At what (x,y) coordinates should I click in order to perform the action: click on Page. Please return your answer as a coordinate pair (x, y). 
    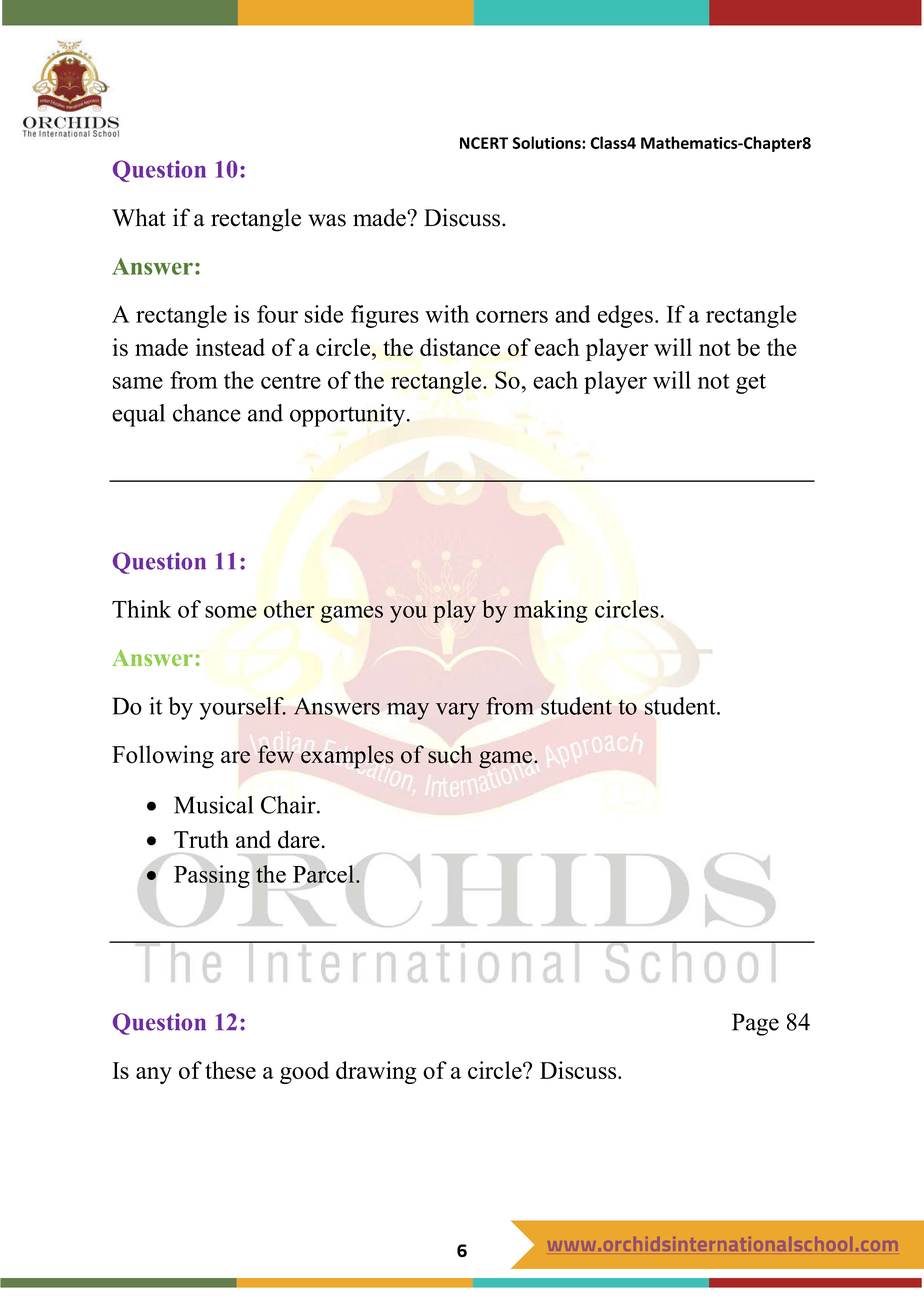
    Looking at the image, I should click on (755, 1024).
